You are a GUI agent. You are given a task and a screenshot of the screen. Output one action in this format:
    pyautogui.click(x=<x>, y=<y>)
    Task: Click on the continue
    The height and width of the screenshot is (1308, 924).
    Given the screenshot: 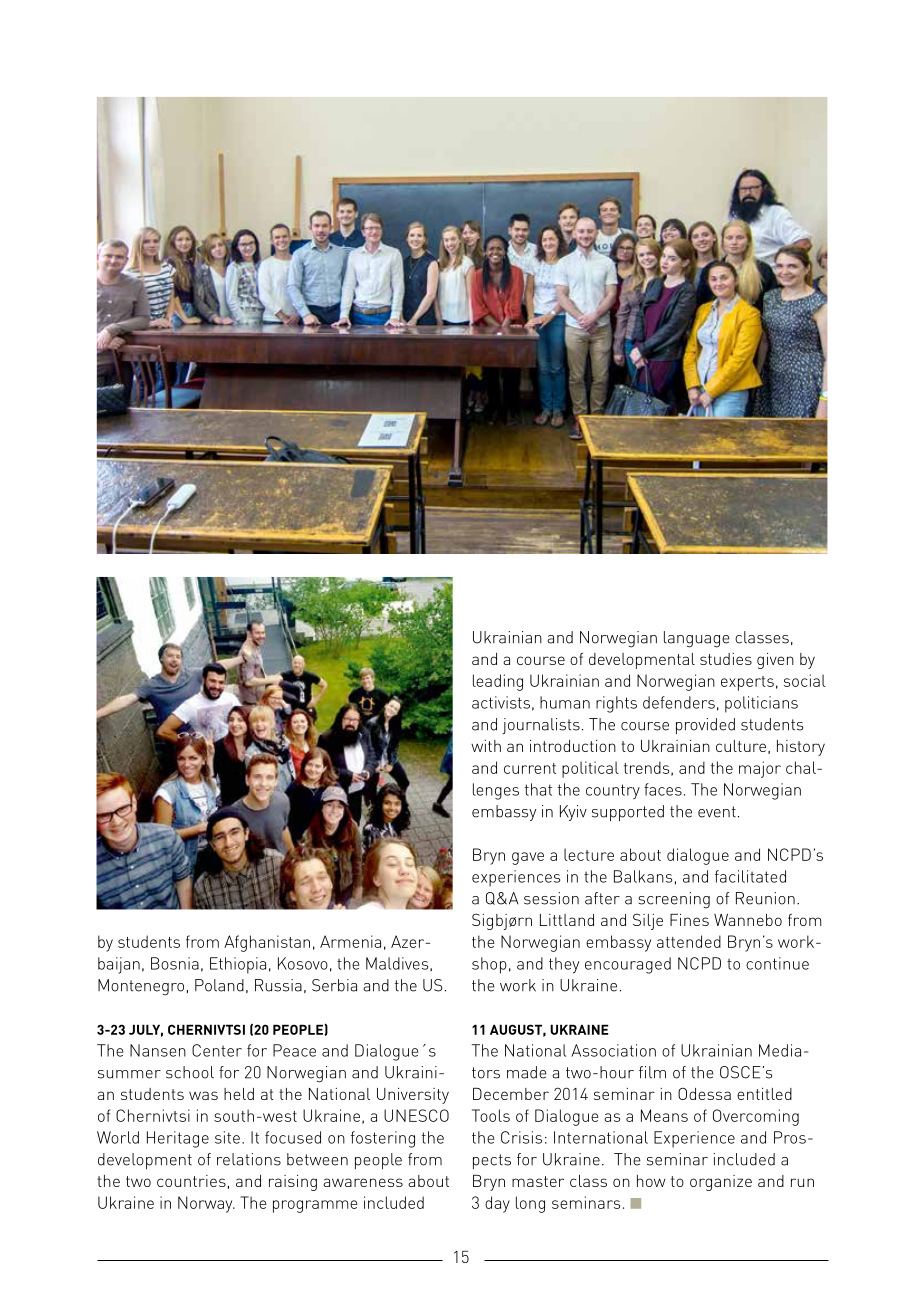 What is the action you would take?
    pyautogui.click(x=777, y=963)
